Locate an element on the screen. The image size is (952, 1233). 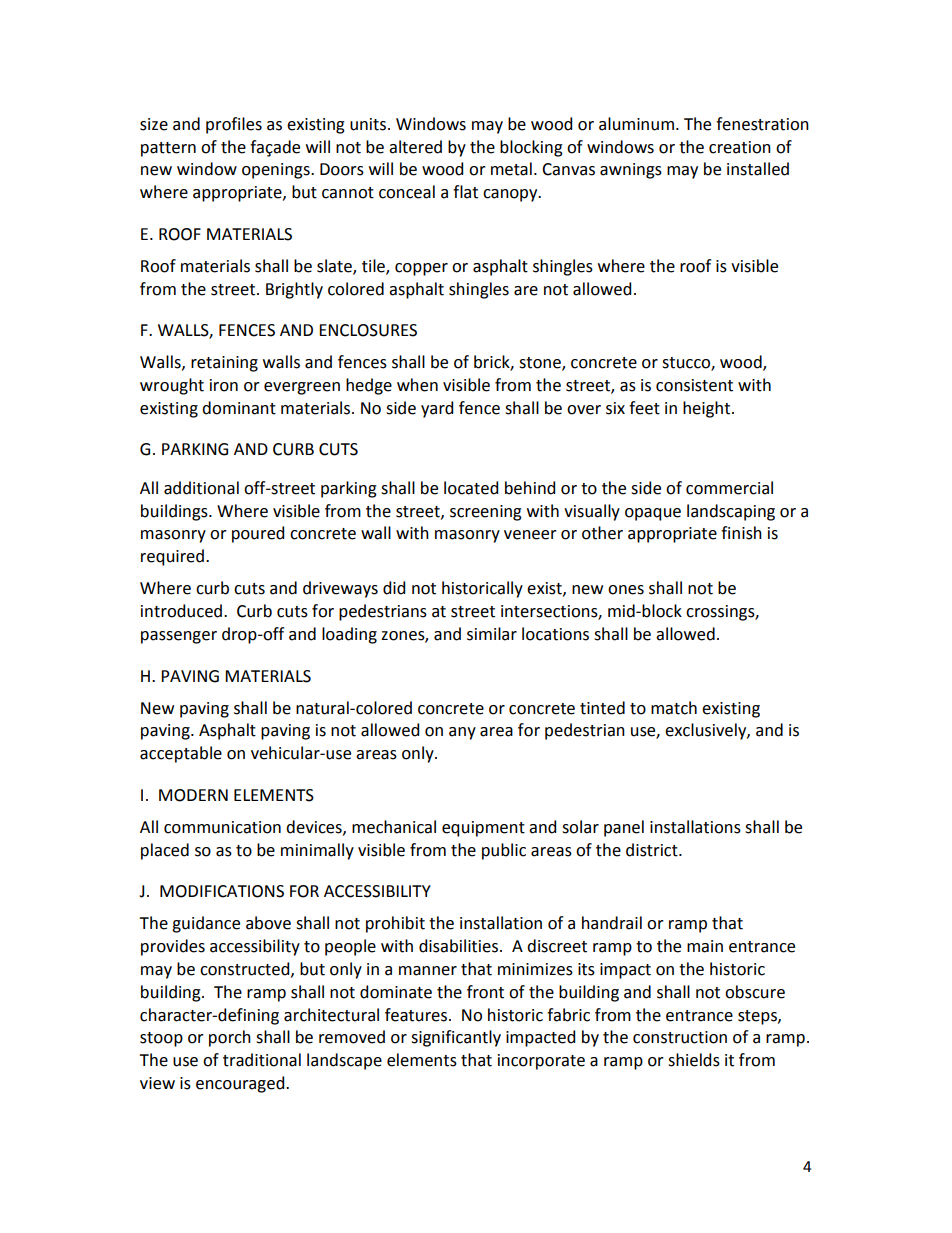
creation is located at coordinates (740, 147).
